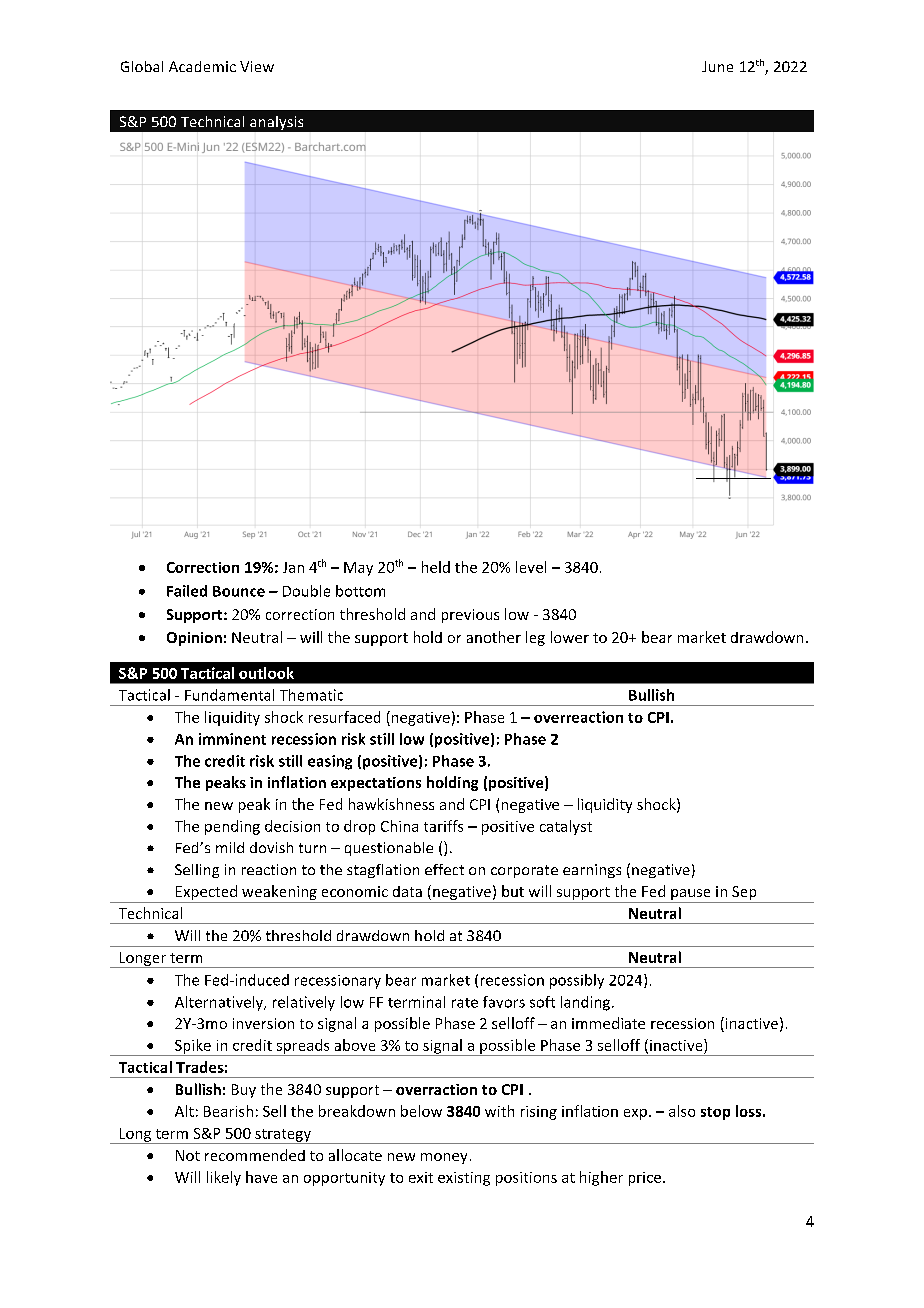  Describe the element at coordinates (470, 616) in the page. I see `previous` at that location.
